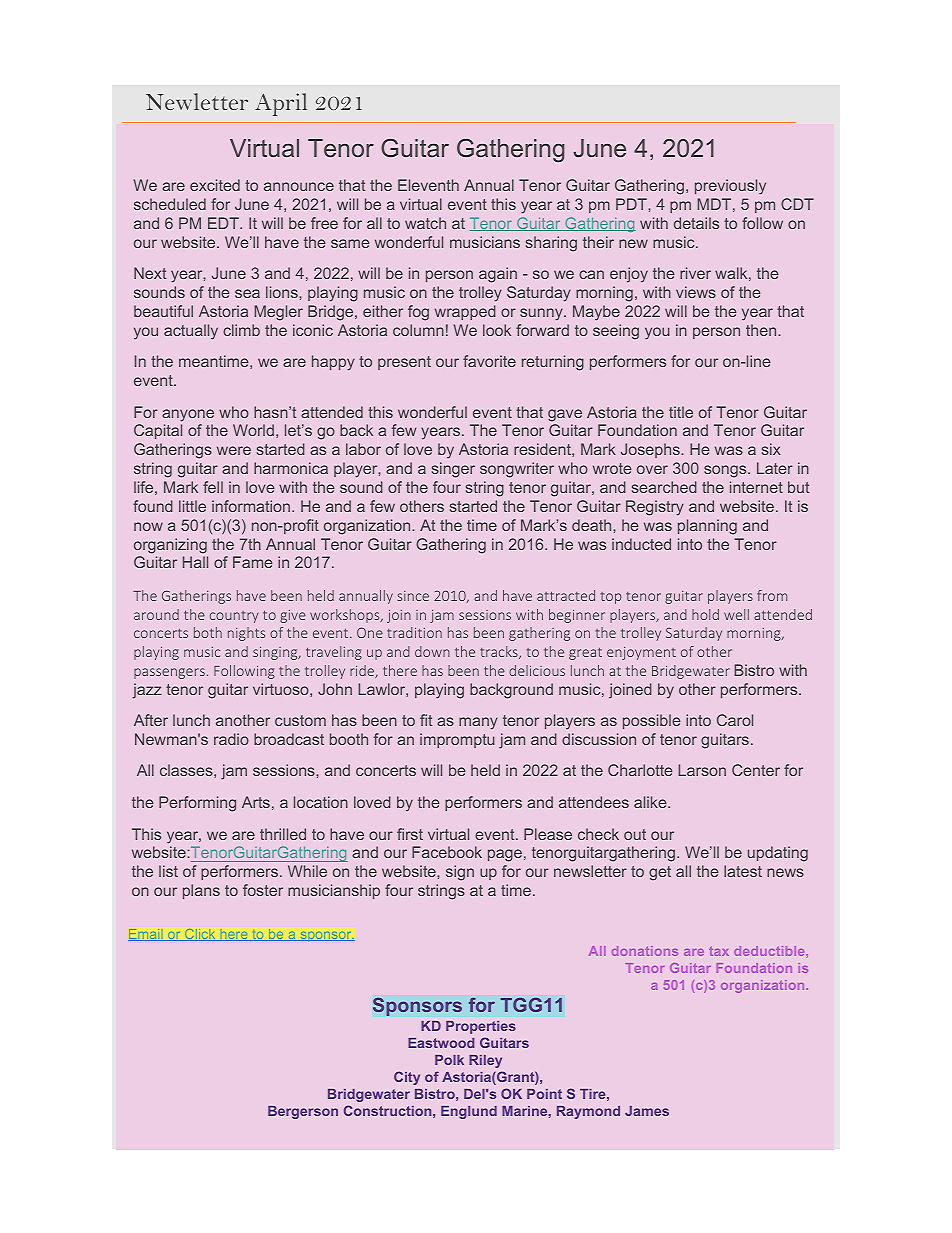 Image resolution: width=952 pixels, height=1233 pixels. I want to click on City, so click(407, 1078).
